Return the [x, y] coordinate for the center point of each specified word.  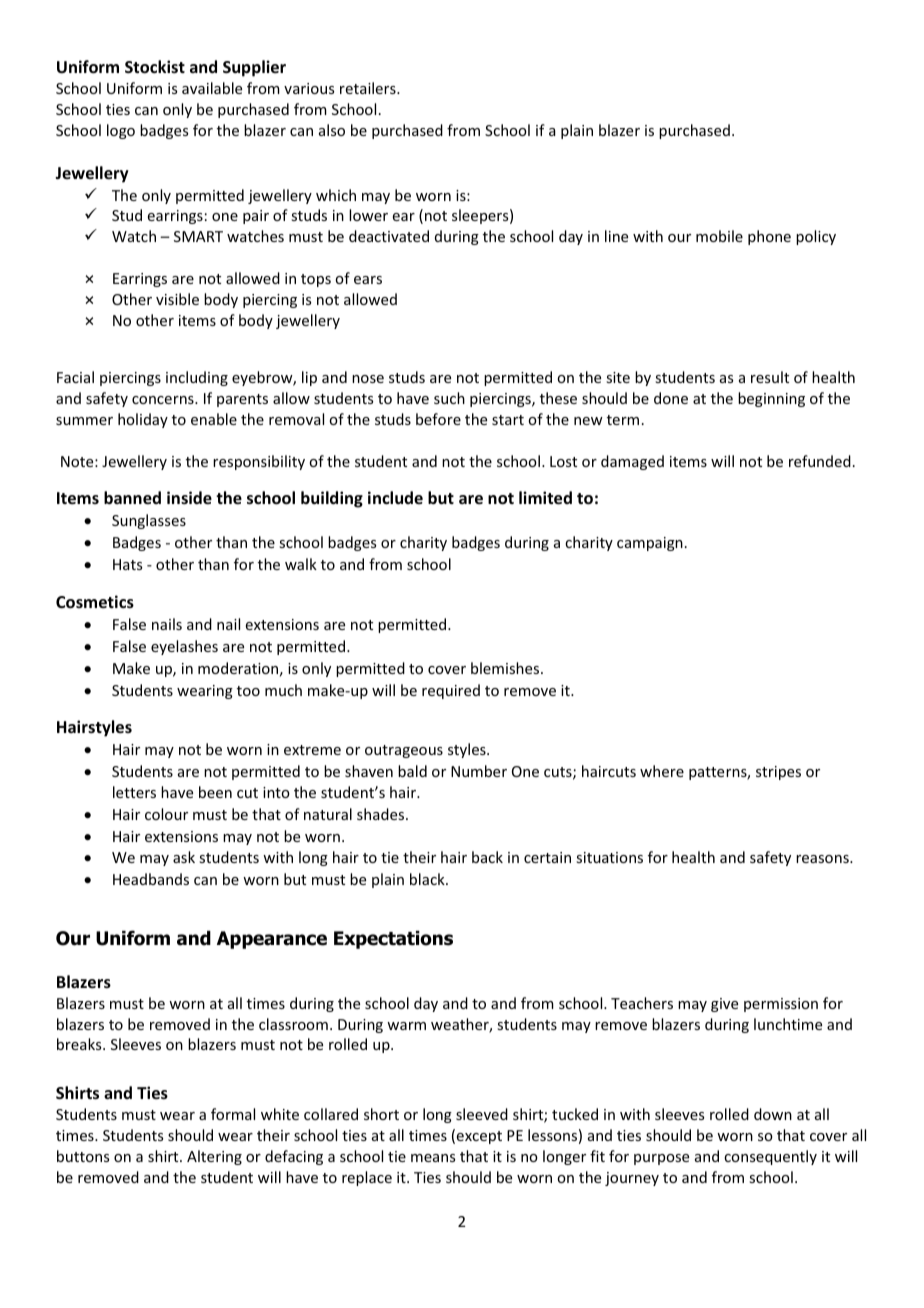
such [449, 398]
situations [609, 857]
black [428, 879]
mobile [719, 236]
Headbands [151, 879]
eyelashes [184, 647]
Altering [214, 1157]
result [770, 377]
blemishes [506, 668]
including [197, 378]
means [433, 1158]
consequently [770, 1157]
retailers [369, 88]
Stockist [155, 67]
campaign [650, 544]
